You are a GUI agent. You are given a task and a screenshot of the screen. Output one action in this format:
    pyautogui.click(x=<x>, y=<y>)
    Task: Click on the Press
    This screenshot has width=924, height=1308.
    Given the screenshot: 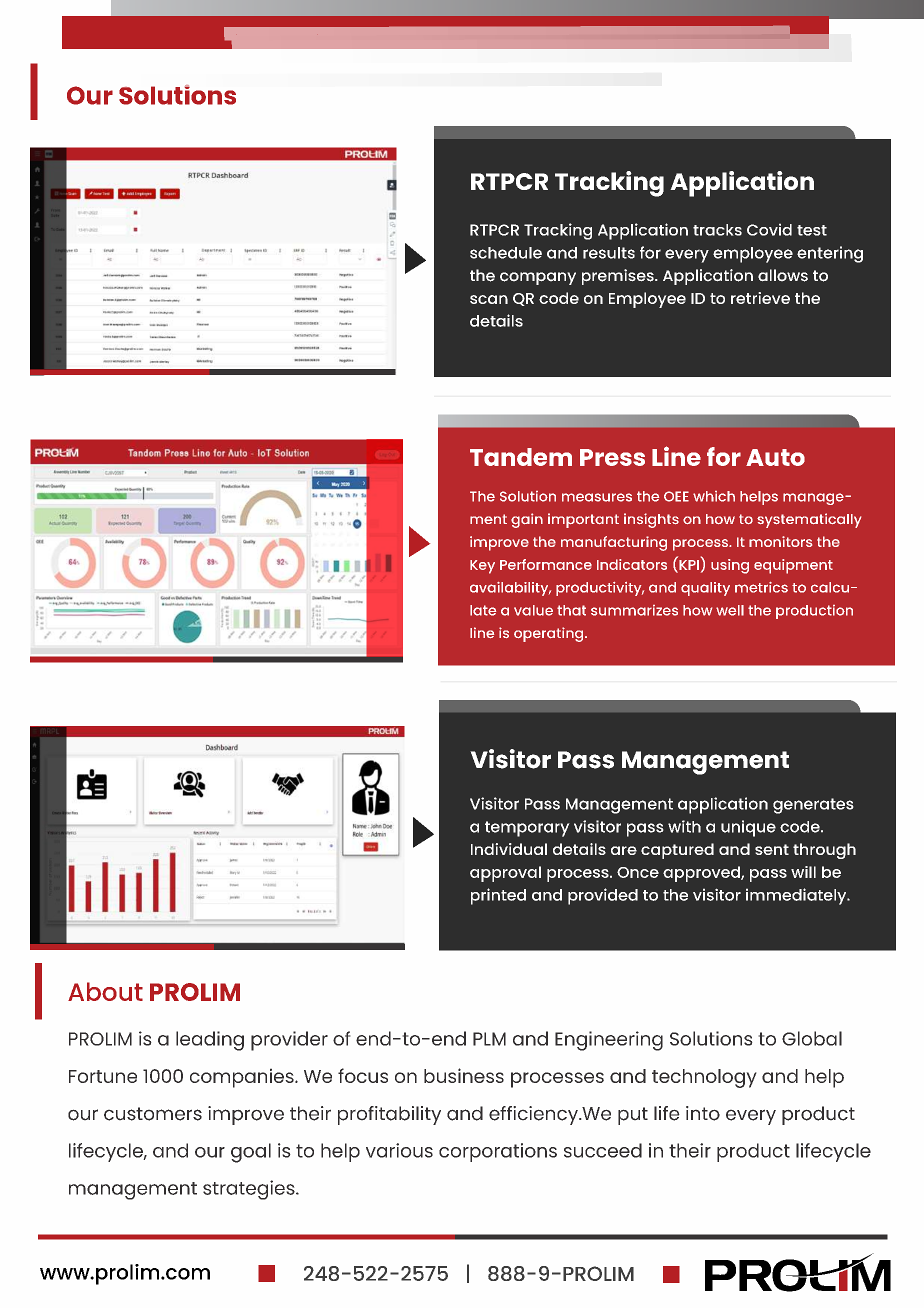 What is the action you would take?
    pyautogui.click(x=612, y=457)
